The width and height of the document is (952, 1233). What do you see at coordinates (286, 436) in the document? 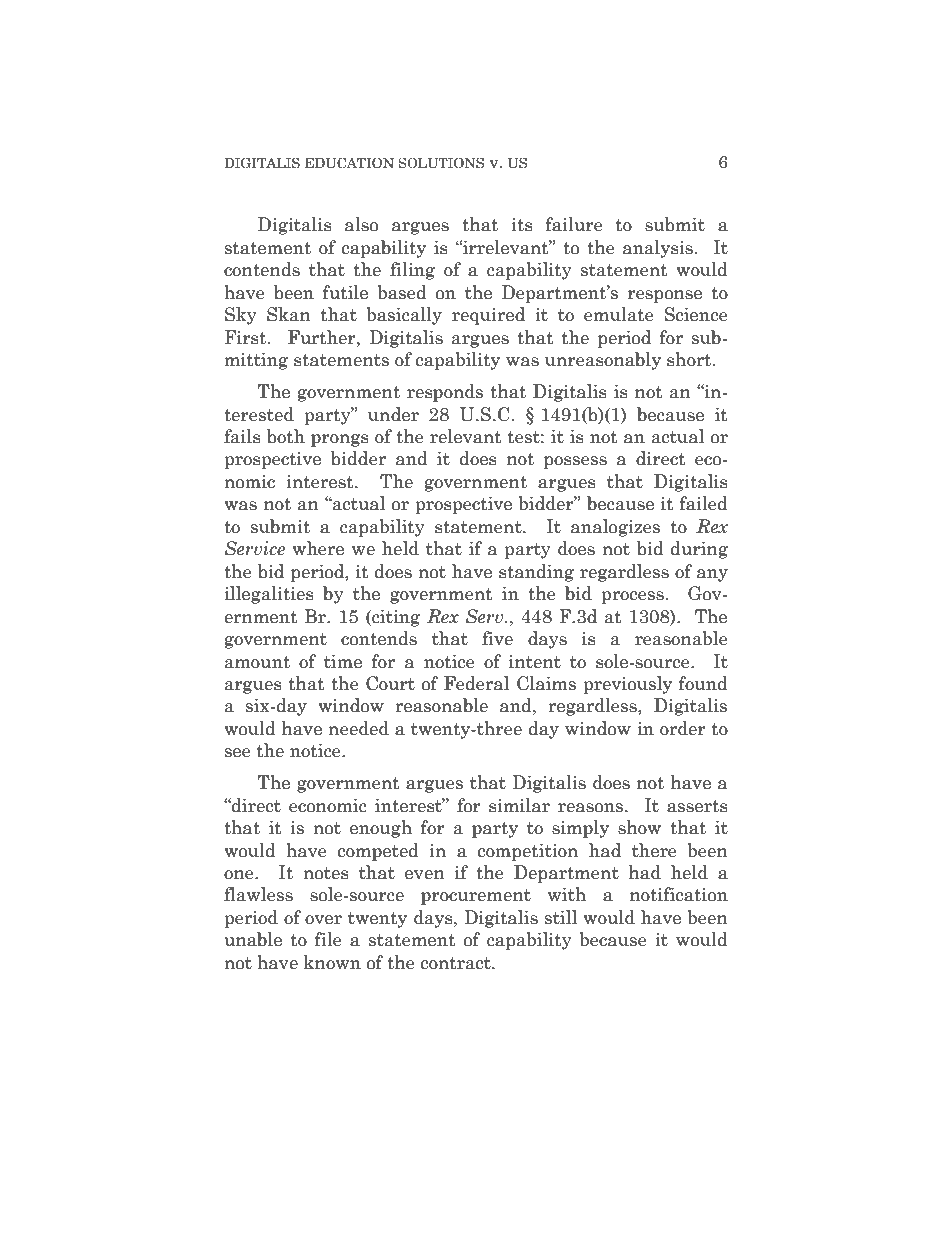
I see `both` at bounding box center [286, 436].
